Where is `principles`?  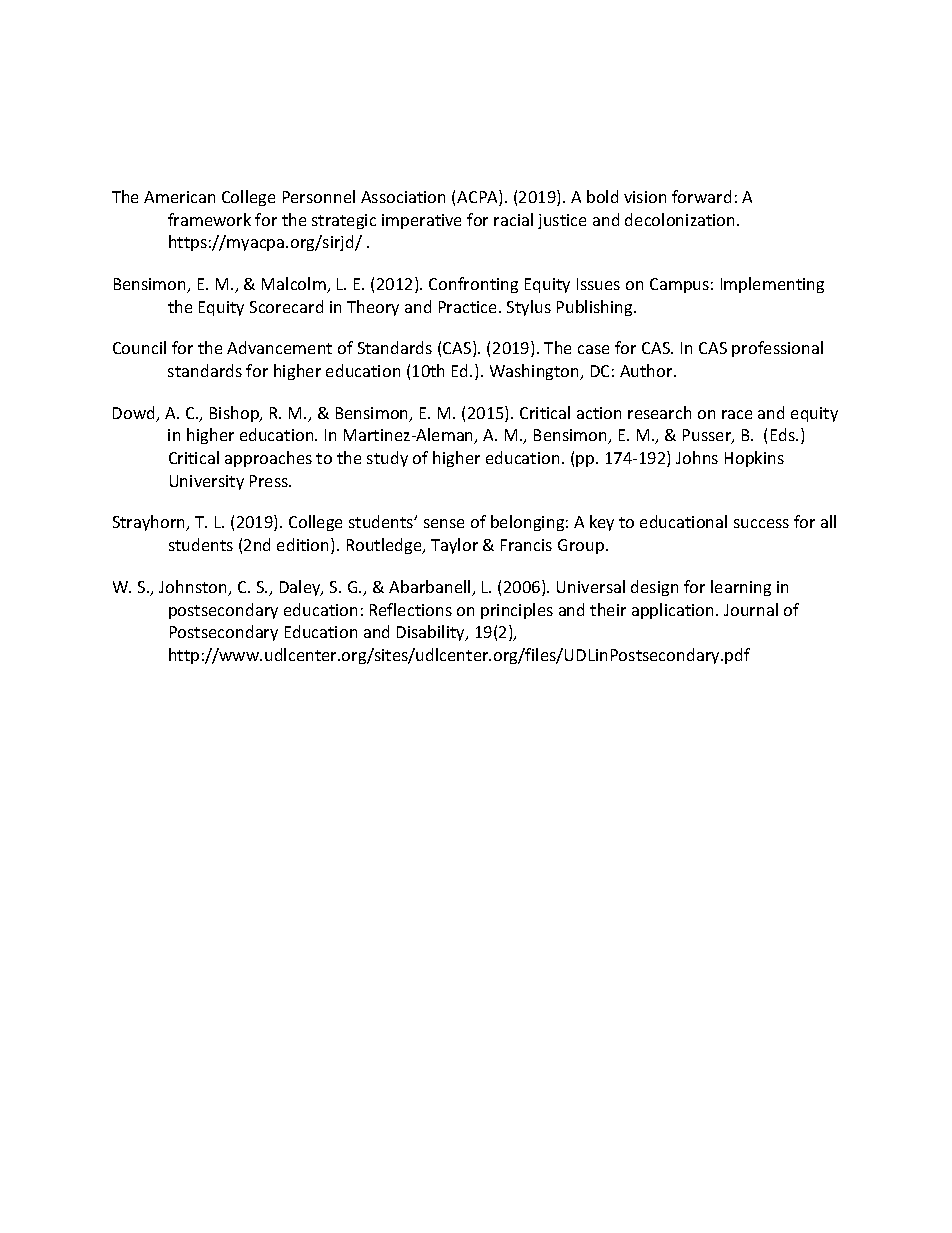 principles is located at coordinates (517, 611).
